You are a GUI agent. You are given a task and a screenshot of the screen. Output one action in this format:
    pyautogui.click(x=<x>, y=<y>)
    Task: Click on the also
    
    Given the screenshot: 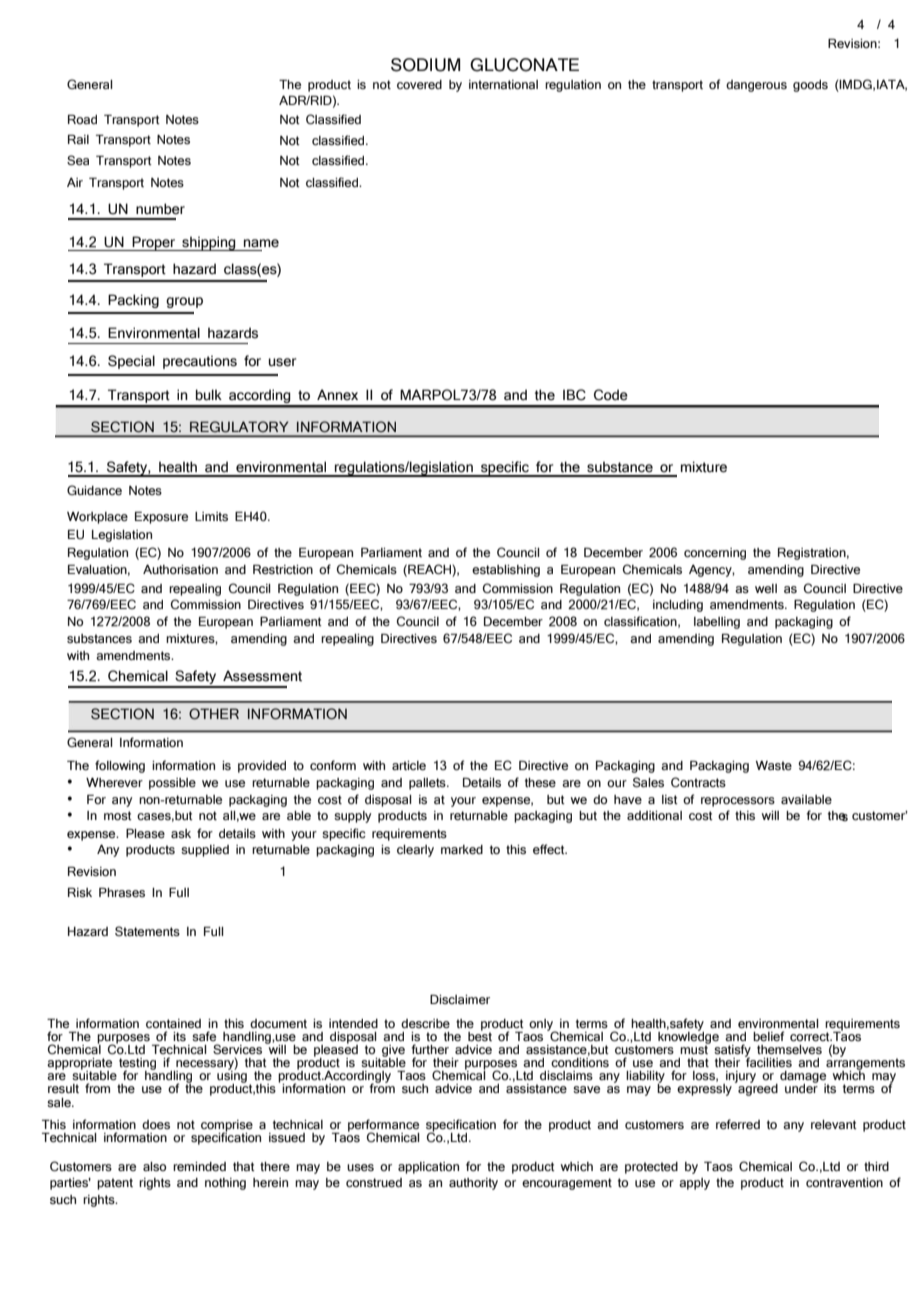 What is the action you would take?
    pyautogui.click(x=154, y=1166)
